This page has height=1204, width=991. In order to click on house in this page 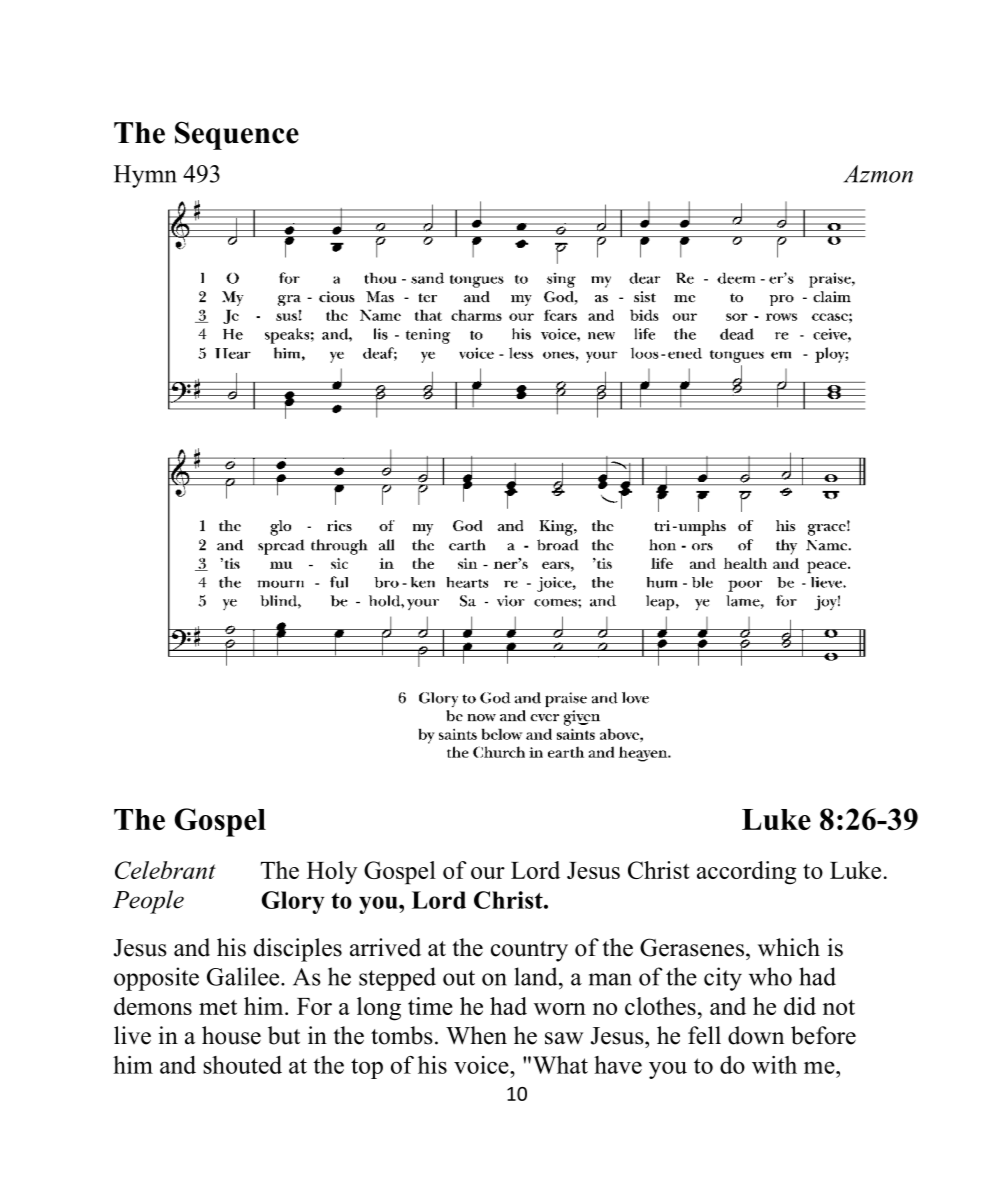, I will do `click(231, 1035)`.
